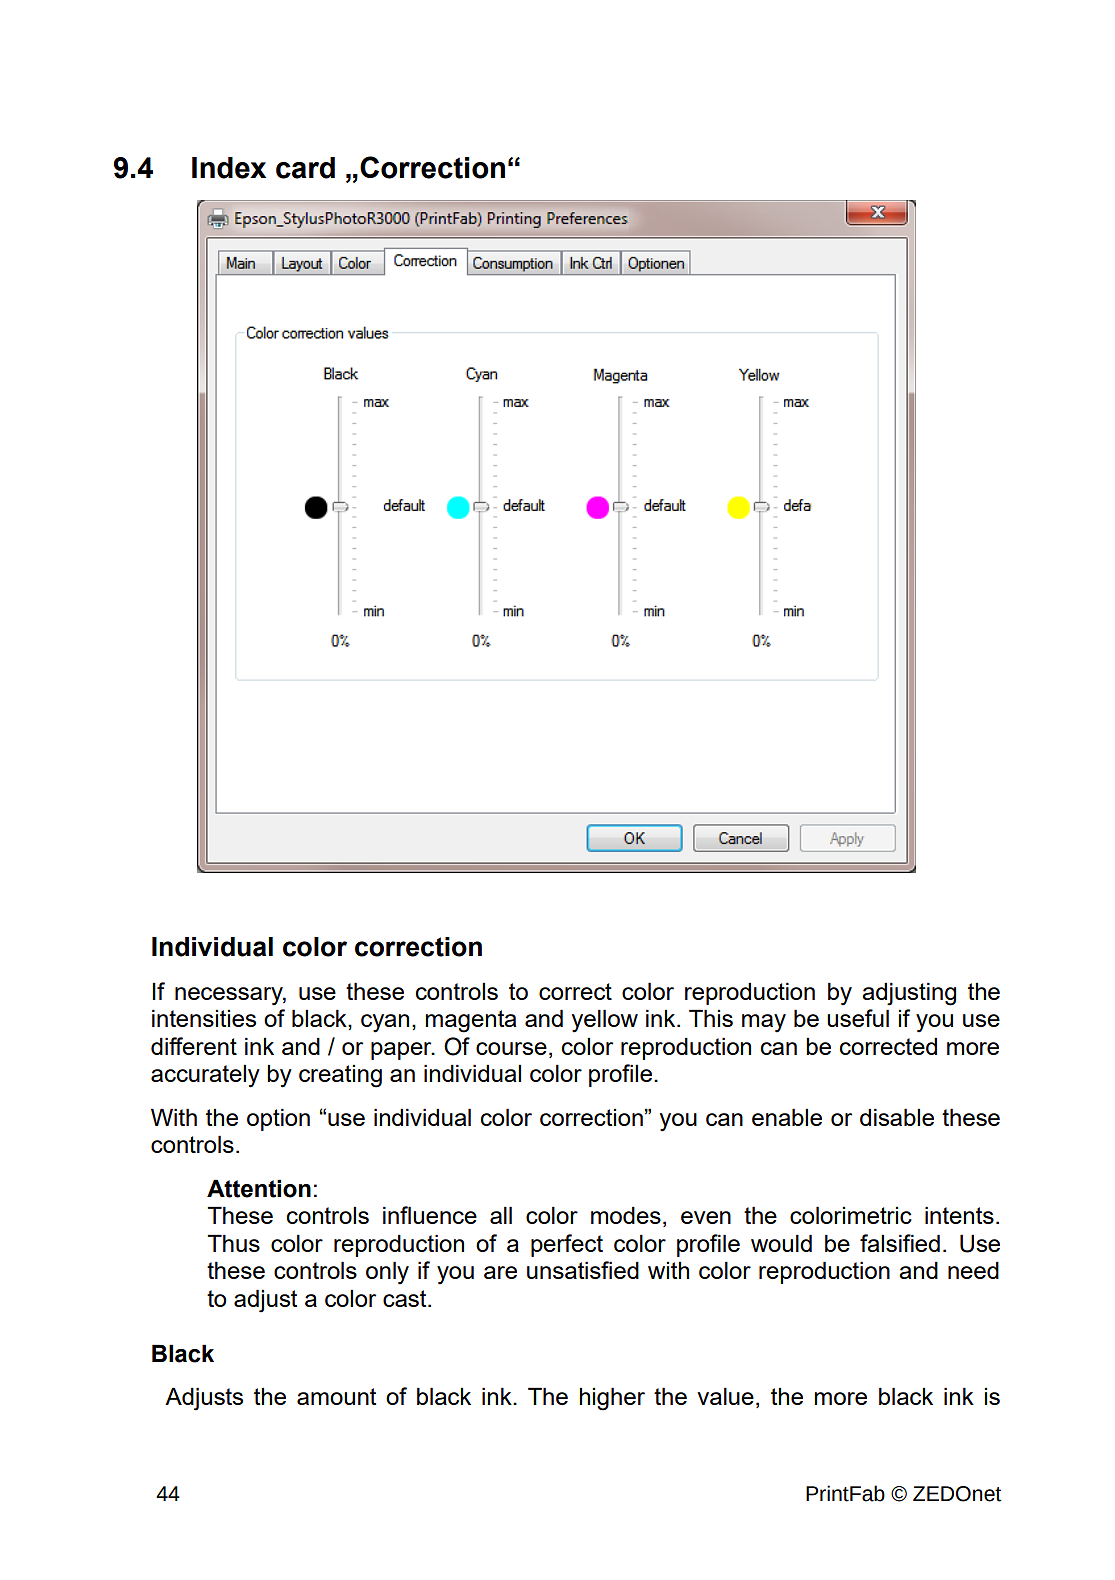 The image size is (1115, 1580). What do you see at coordinates (605, 1021) in the document?
I see `yellow` at bounding box center [605, 1021].
